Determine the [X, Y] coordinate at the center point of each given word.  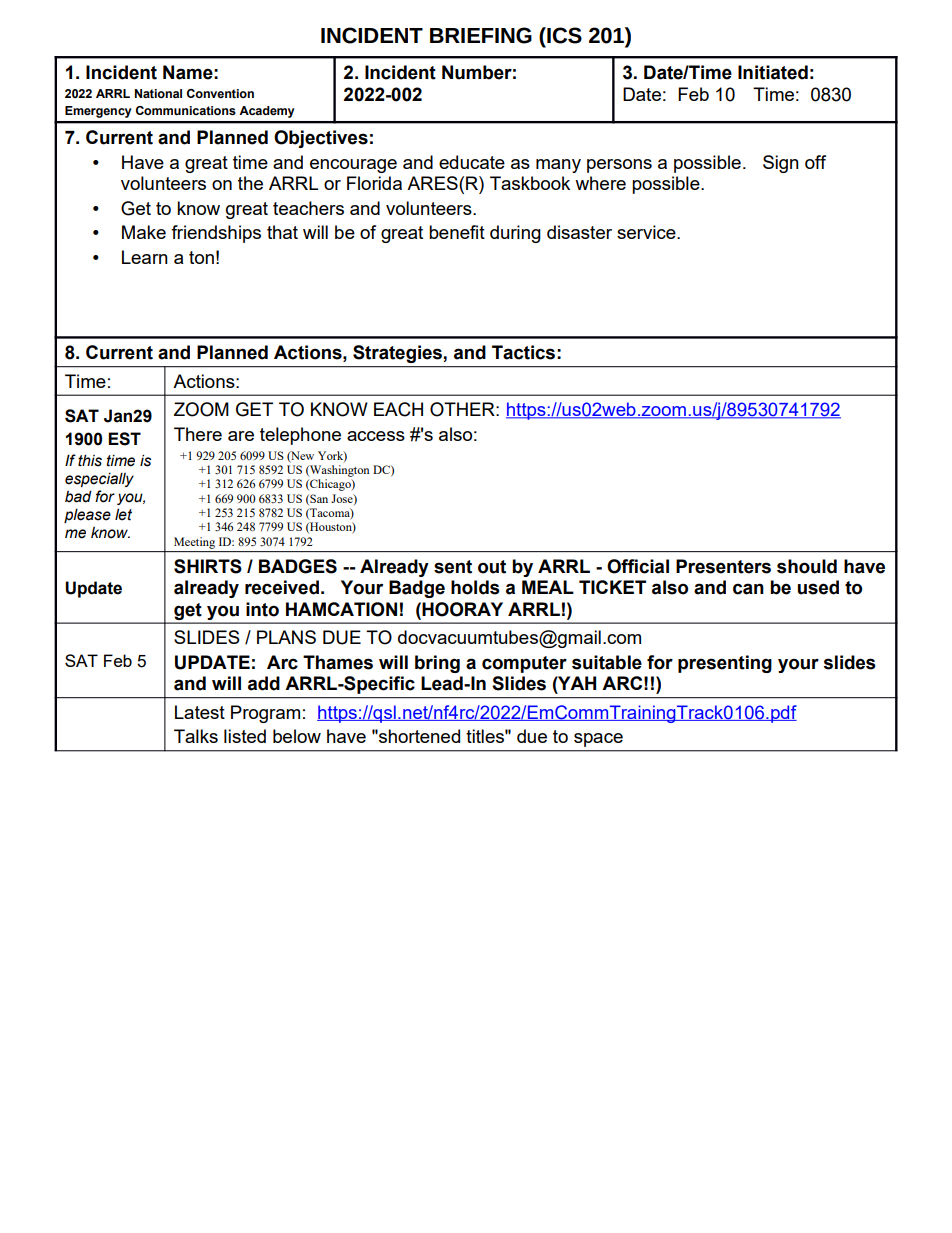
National [158, 93]
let [123, 514]
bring [437, 664]
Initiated [773, 72]
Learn [145, 257]
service [647, 232]
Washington [339, 471]
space [598, 740]
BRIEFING [481, 35]
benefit [457, 232]
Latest [200, 712]
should [807, 566]
